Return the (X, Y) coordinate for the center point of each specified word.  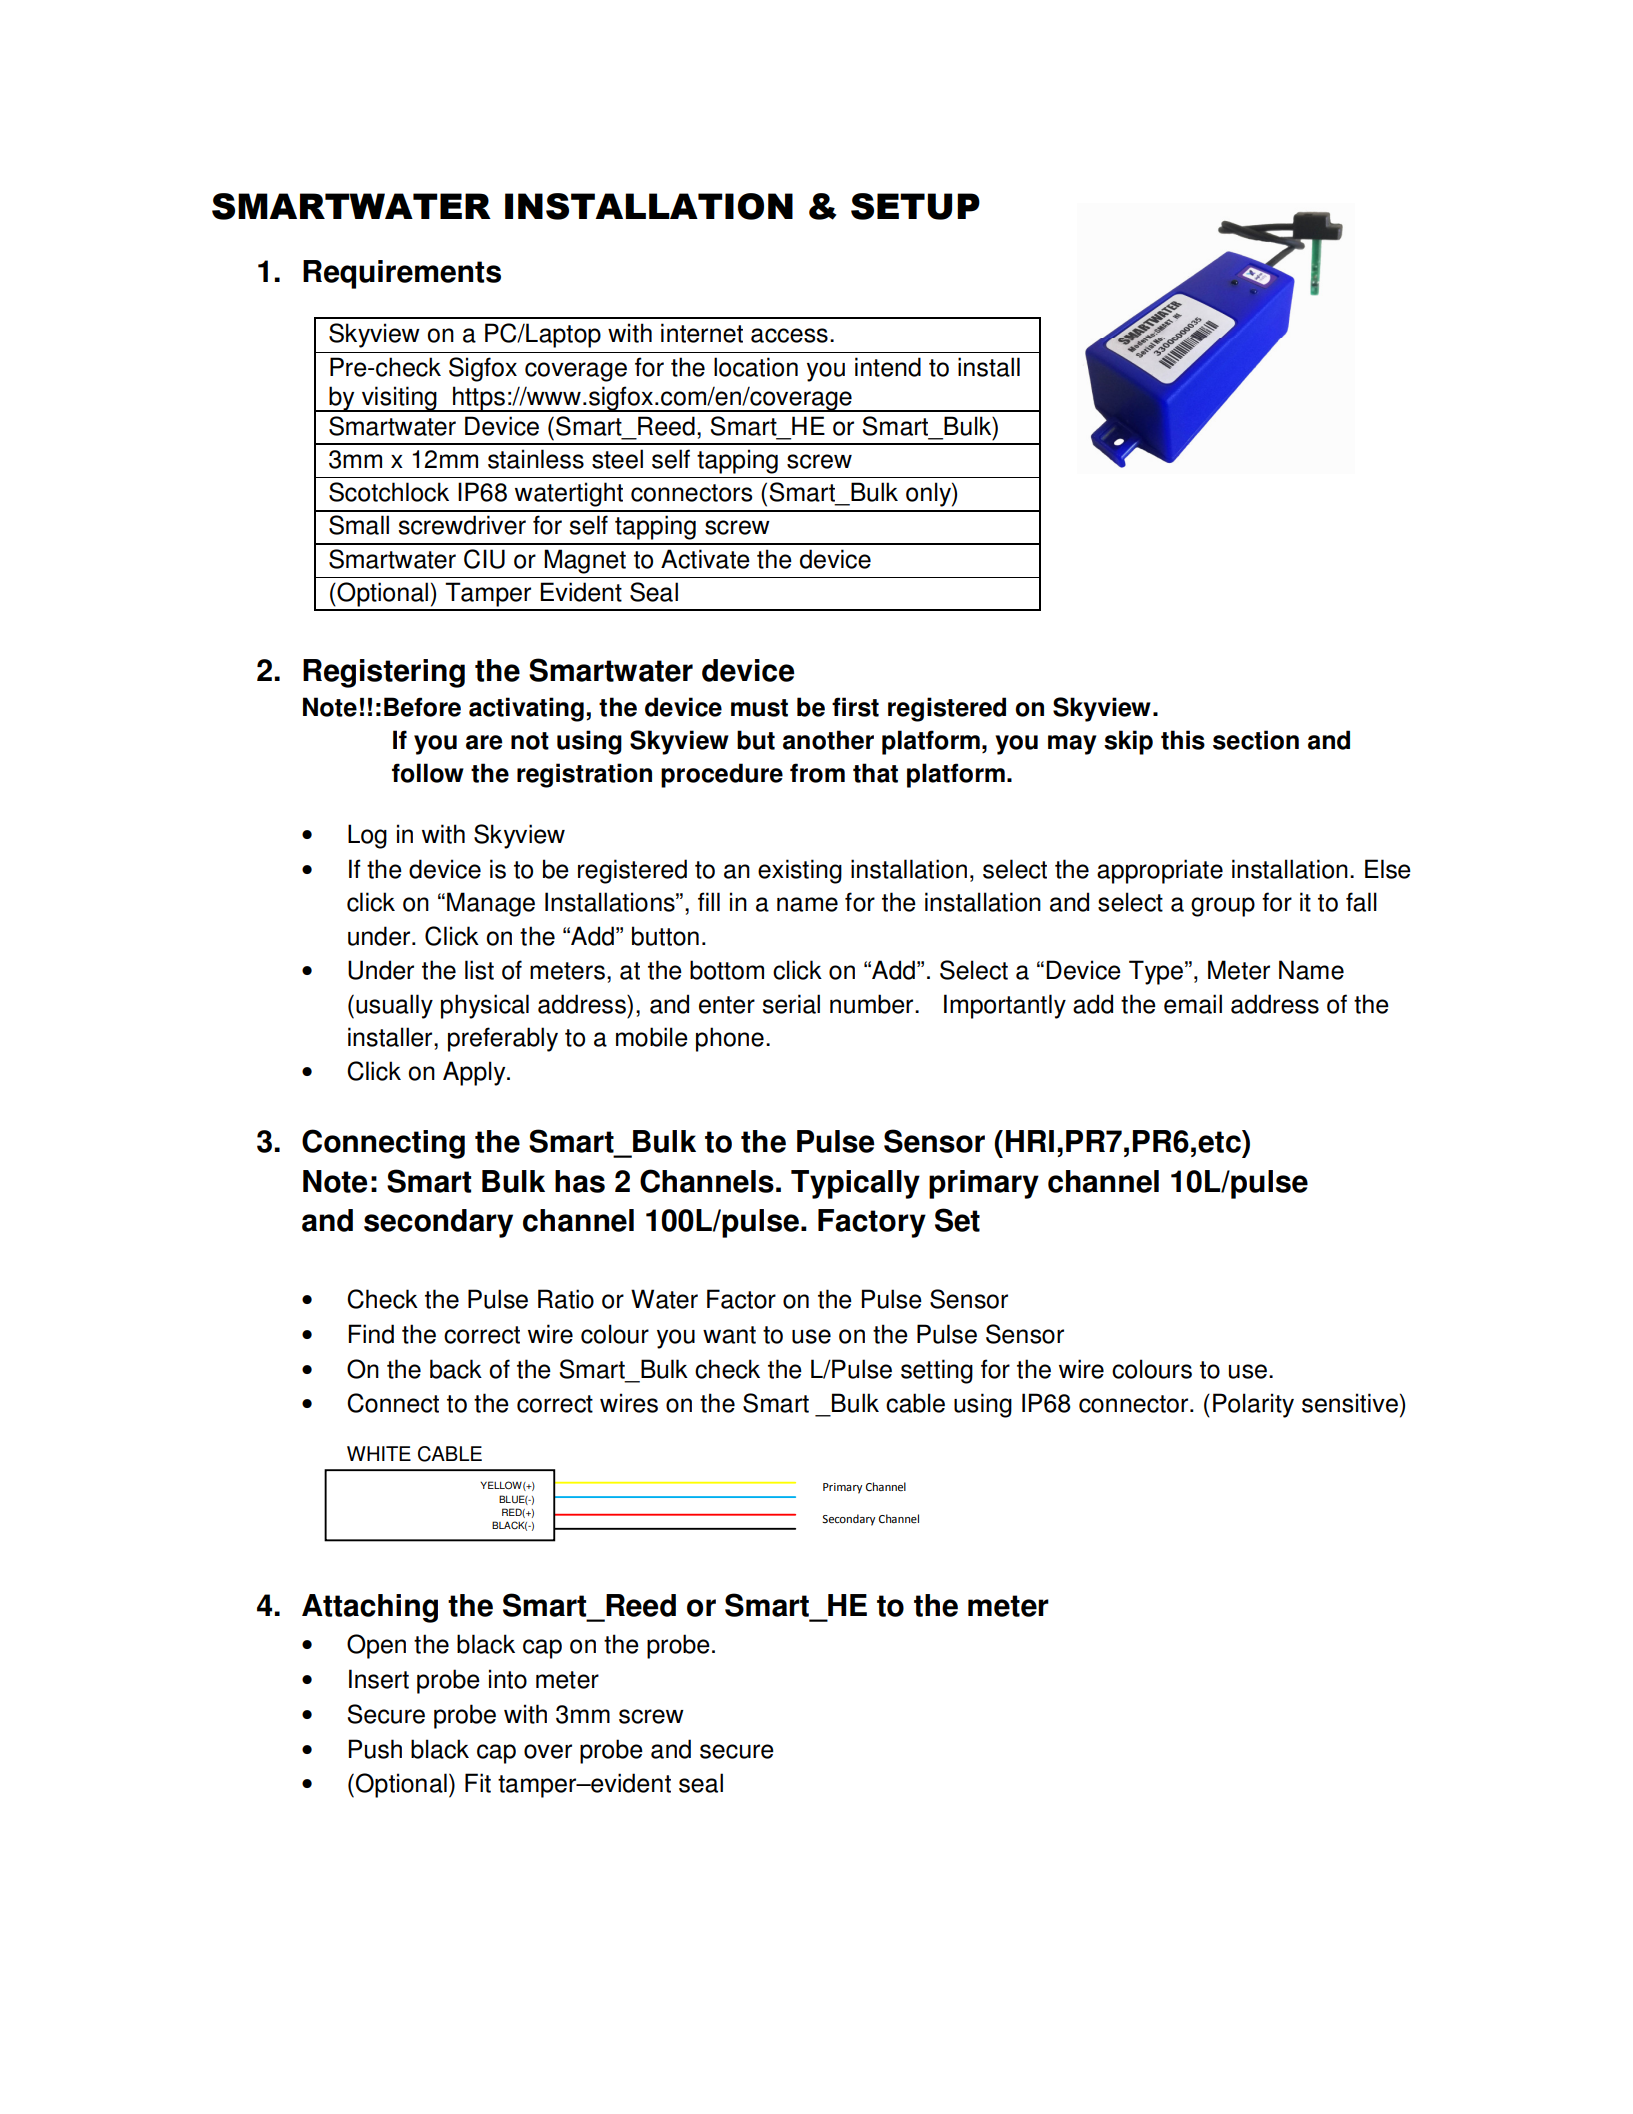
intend (888, 367)
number (873, 1004)
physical (485, 1006)
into (508, 1679)
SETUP (915, 206)
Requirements (402, 274)
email (1193, 1004)
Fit (478, 1783)
